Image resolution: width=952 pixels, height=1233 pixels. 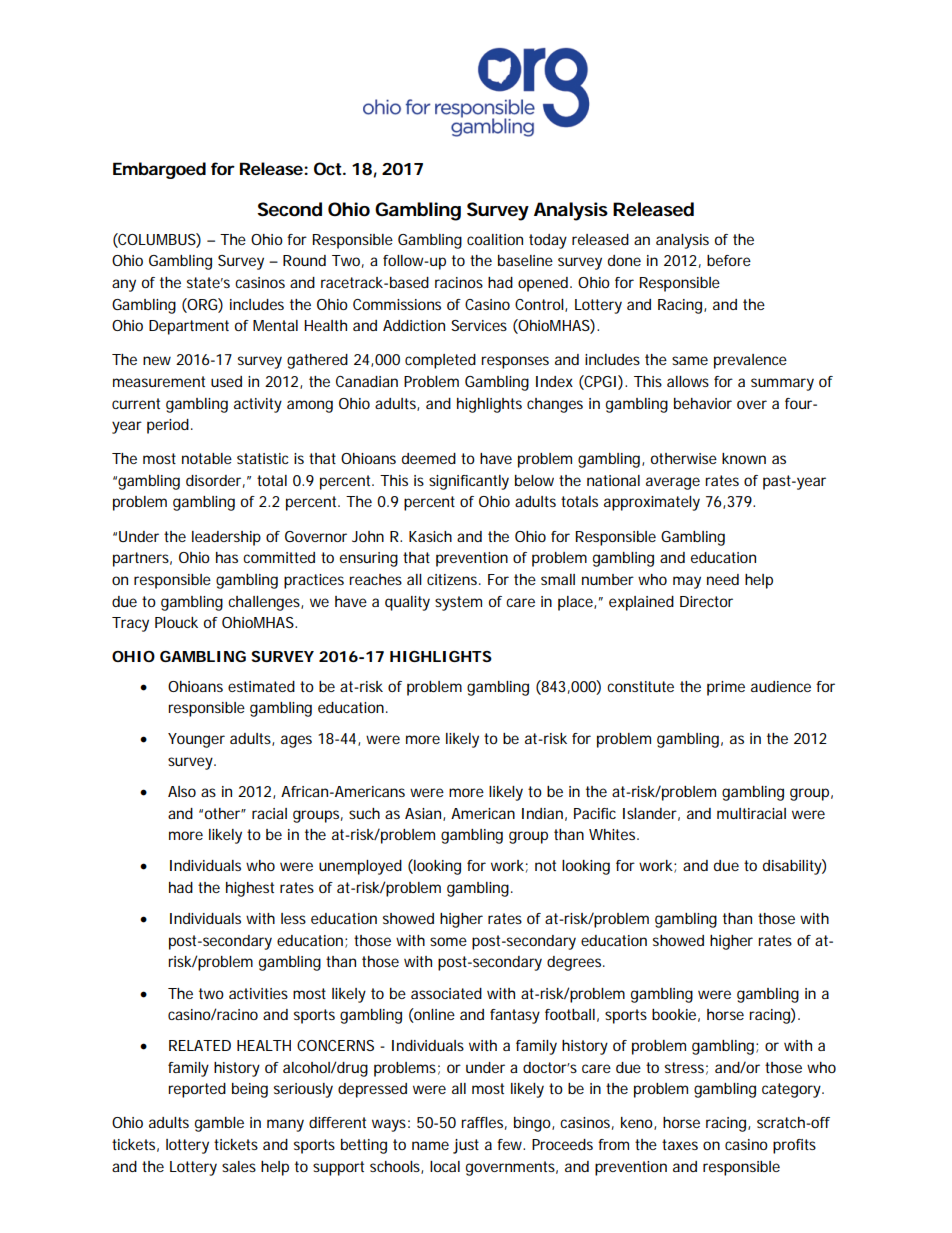 What do you see at coordinates (495, 239) in the screenshot?
I see `coalition` at bounding box center [495, 239].
